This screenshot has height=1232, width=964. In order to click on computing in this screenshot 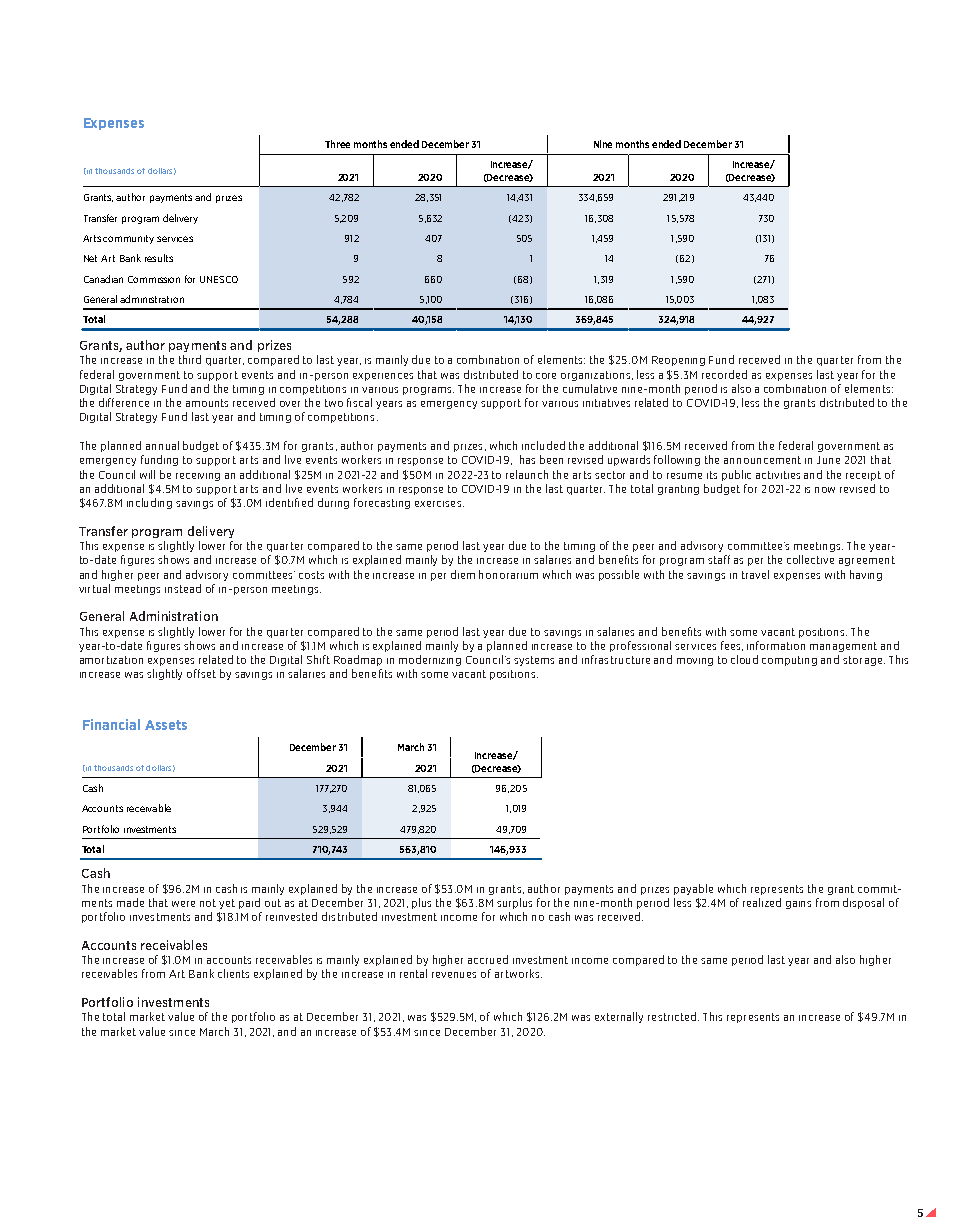, I will do `click(789, 661)`.
